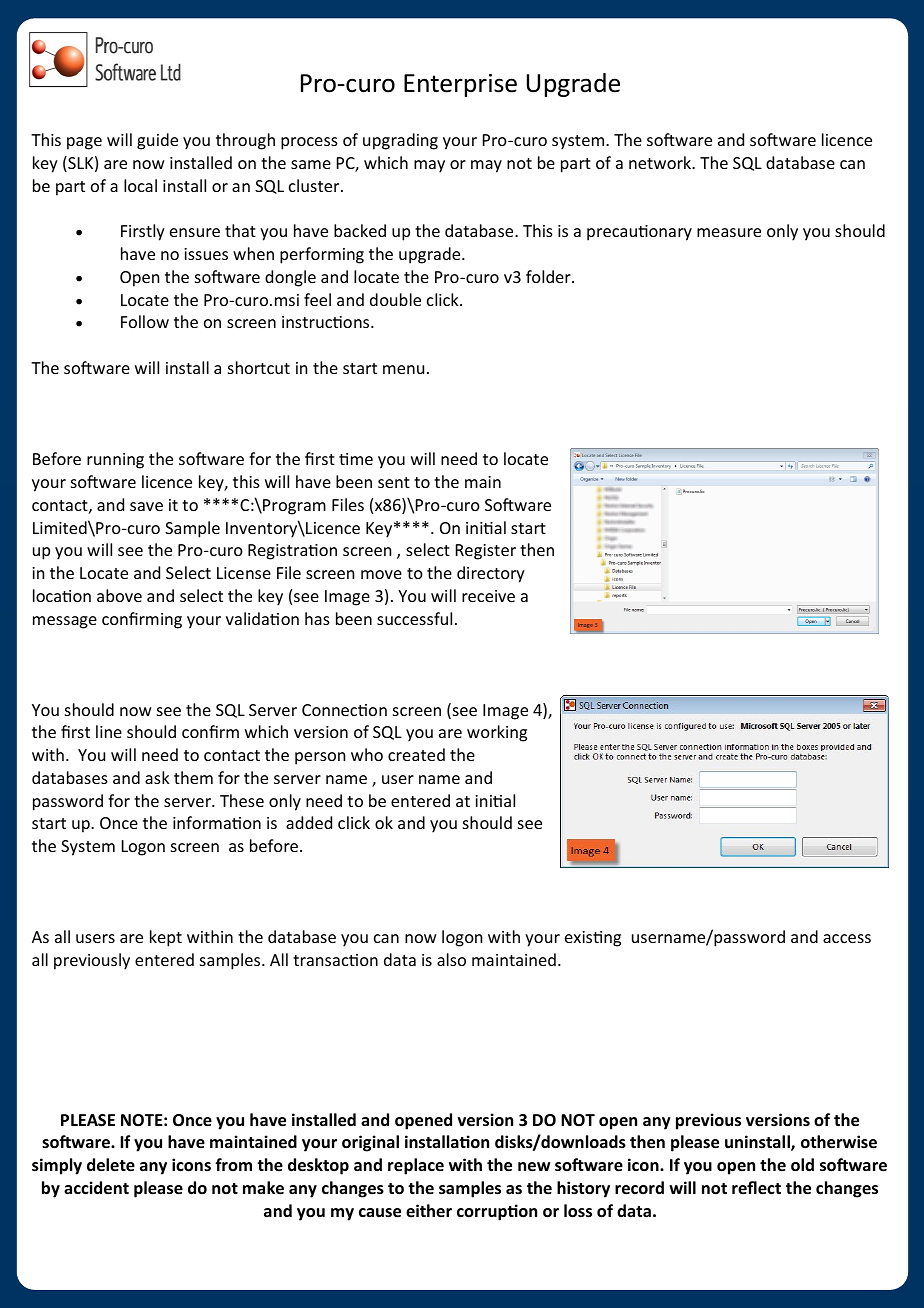  Describe the element at coordinates (119, 595) in the screenshot. I see `above` at that location.
